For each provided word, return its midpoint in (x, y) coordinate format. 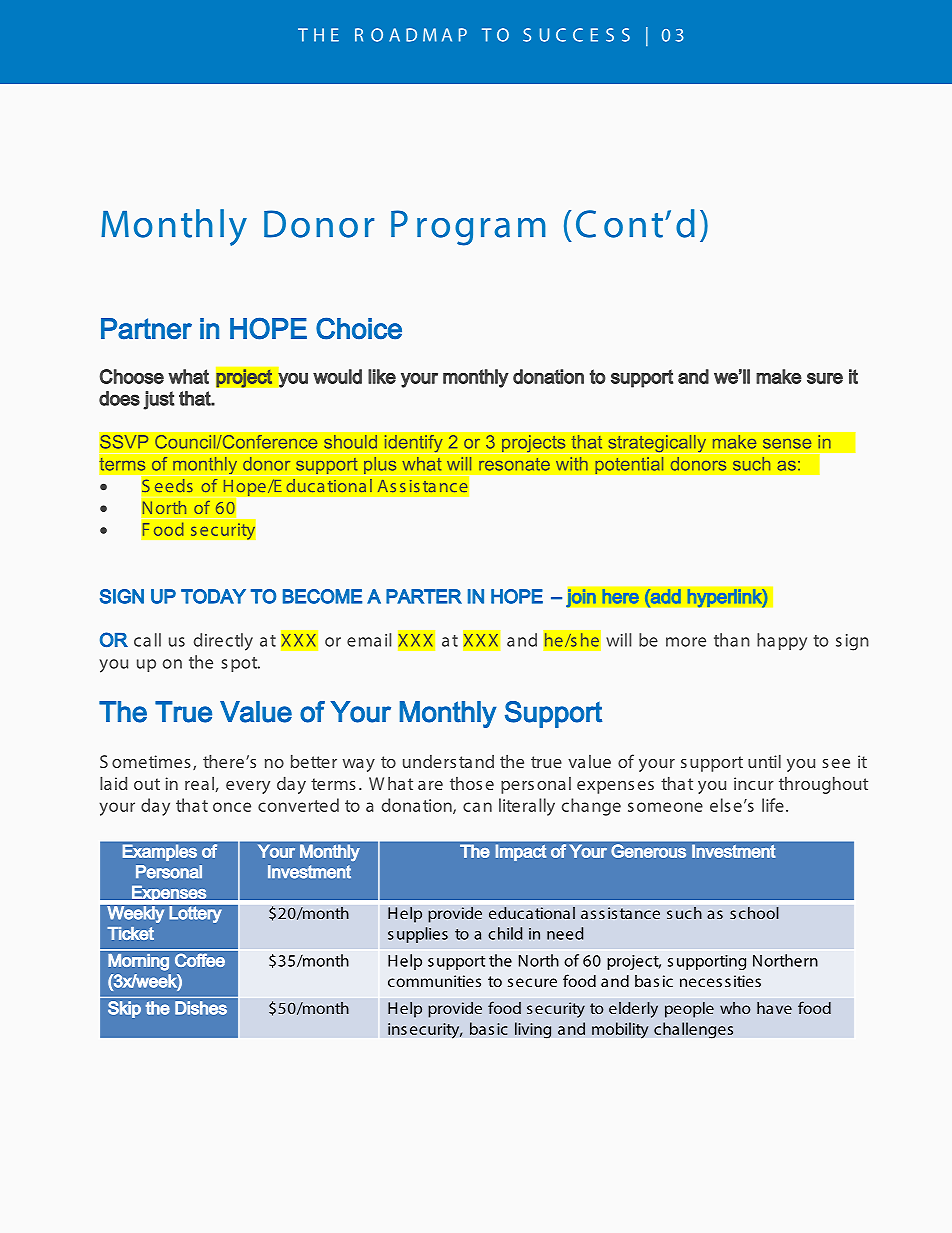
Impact (521, 852)
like (382, 376)
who (735, 1008)
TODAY (213, 596)
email (369, 640)
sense (787, 444)
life (773, 805)
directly (223, 642)
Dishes (201, 1008)
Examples (160, 852)
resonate (514, 464)
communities (434, 981)
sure (825, 378)
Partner (146, 329)
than (732, 640)
